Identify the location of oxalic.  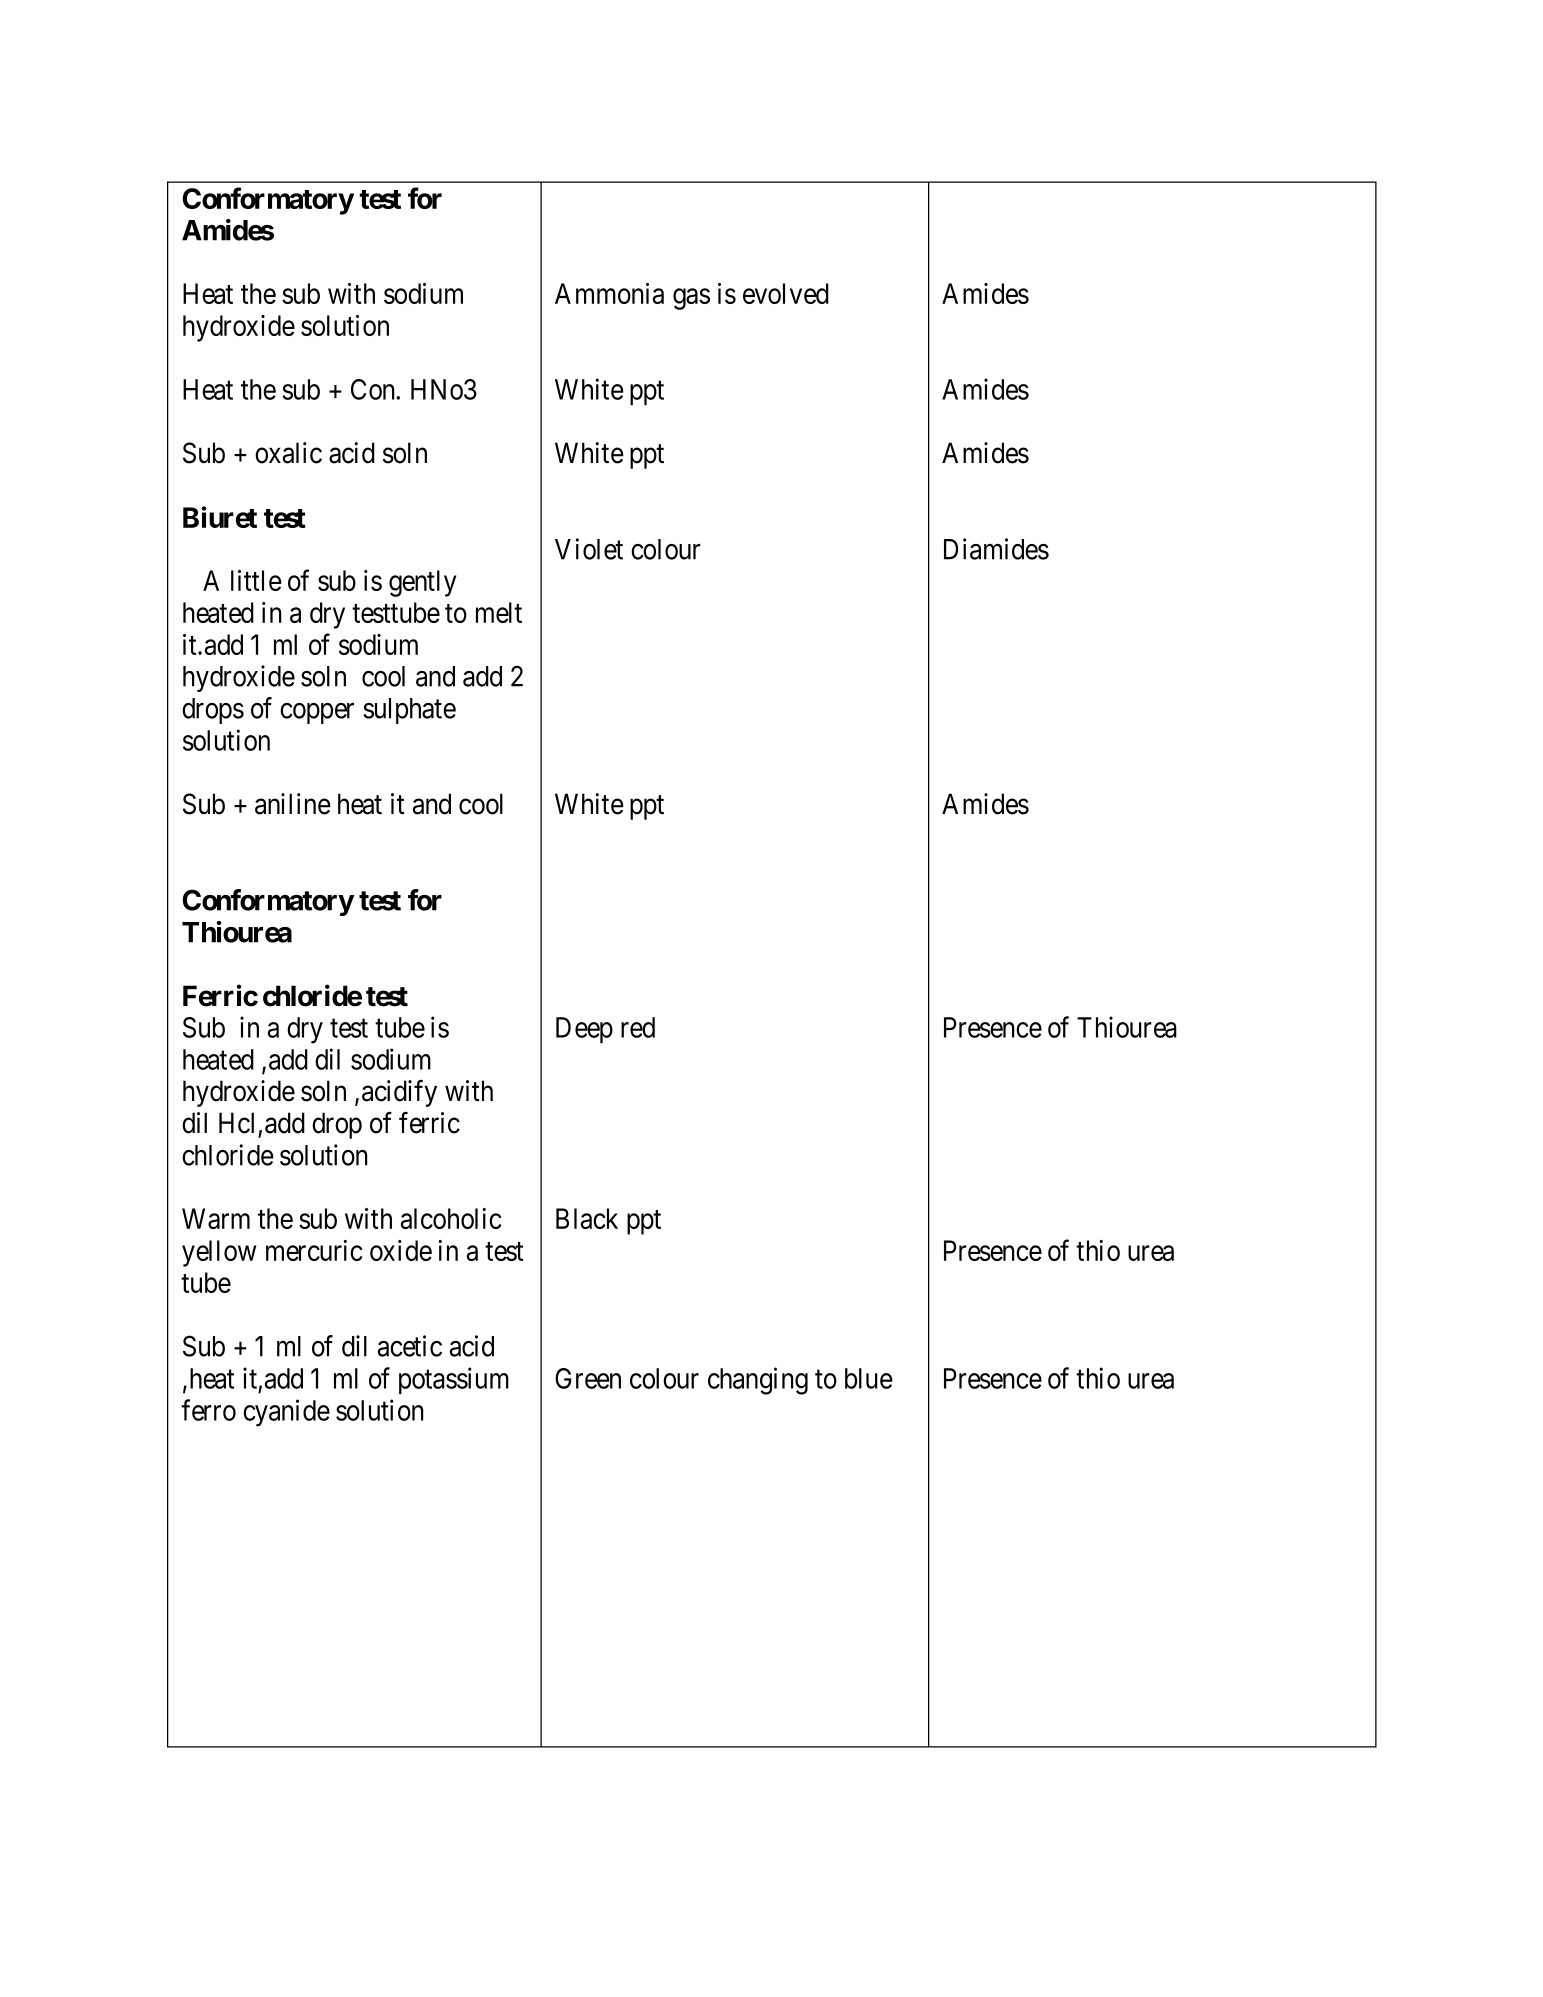
(288, 453).
